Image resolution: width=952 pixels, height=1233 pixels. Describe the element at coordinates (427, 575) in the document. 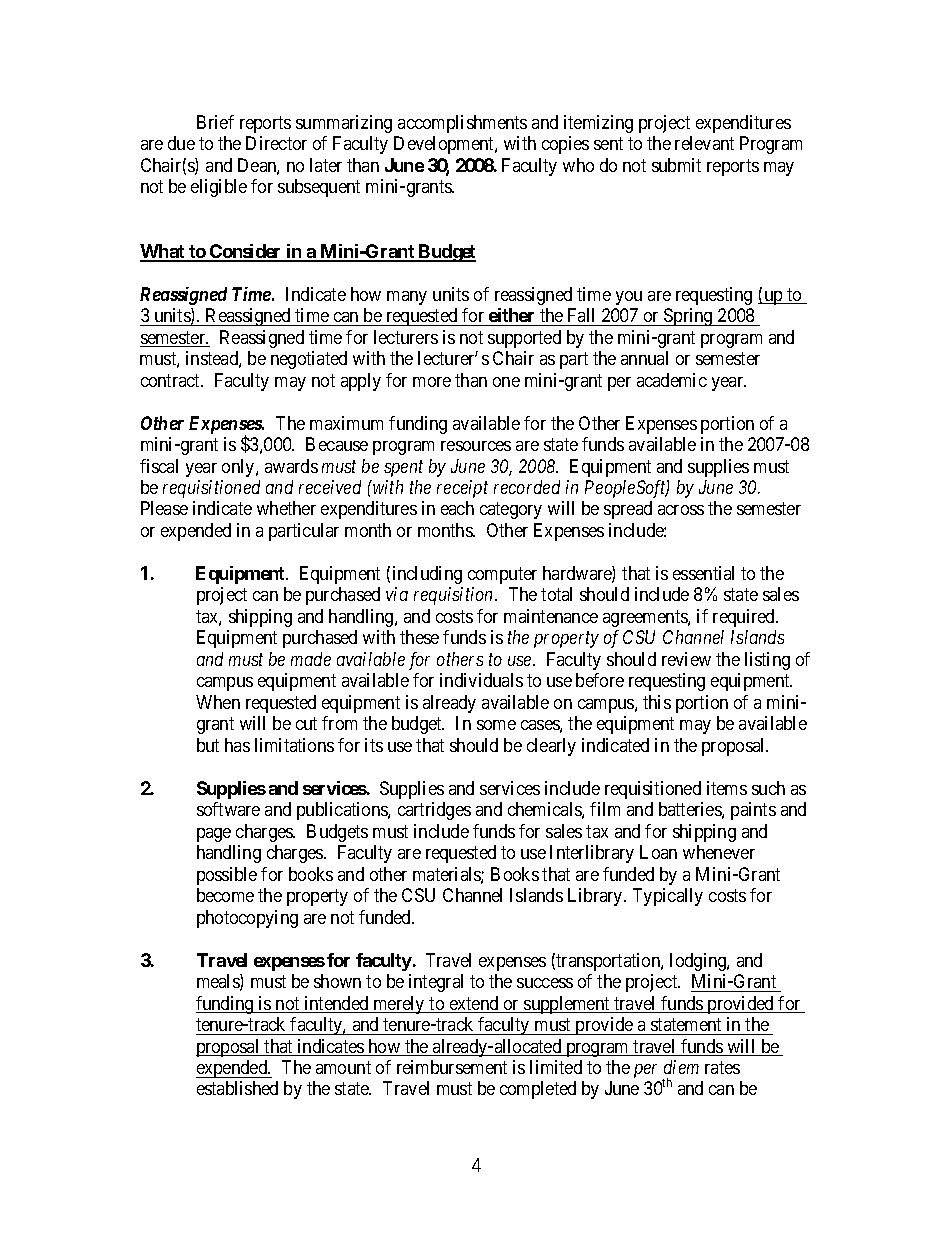

I see `including` at that location.
